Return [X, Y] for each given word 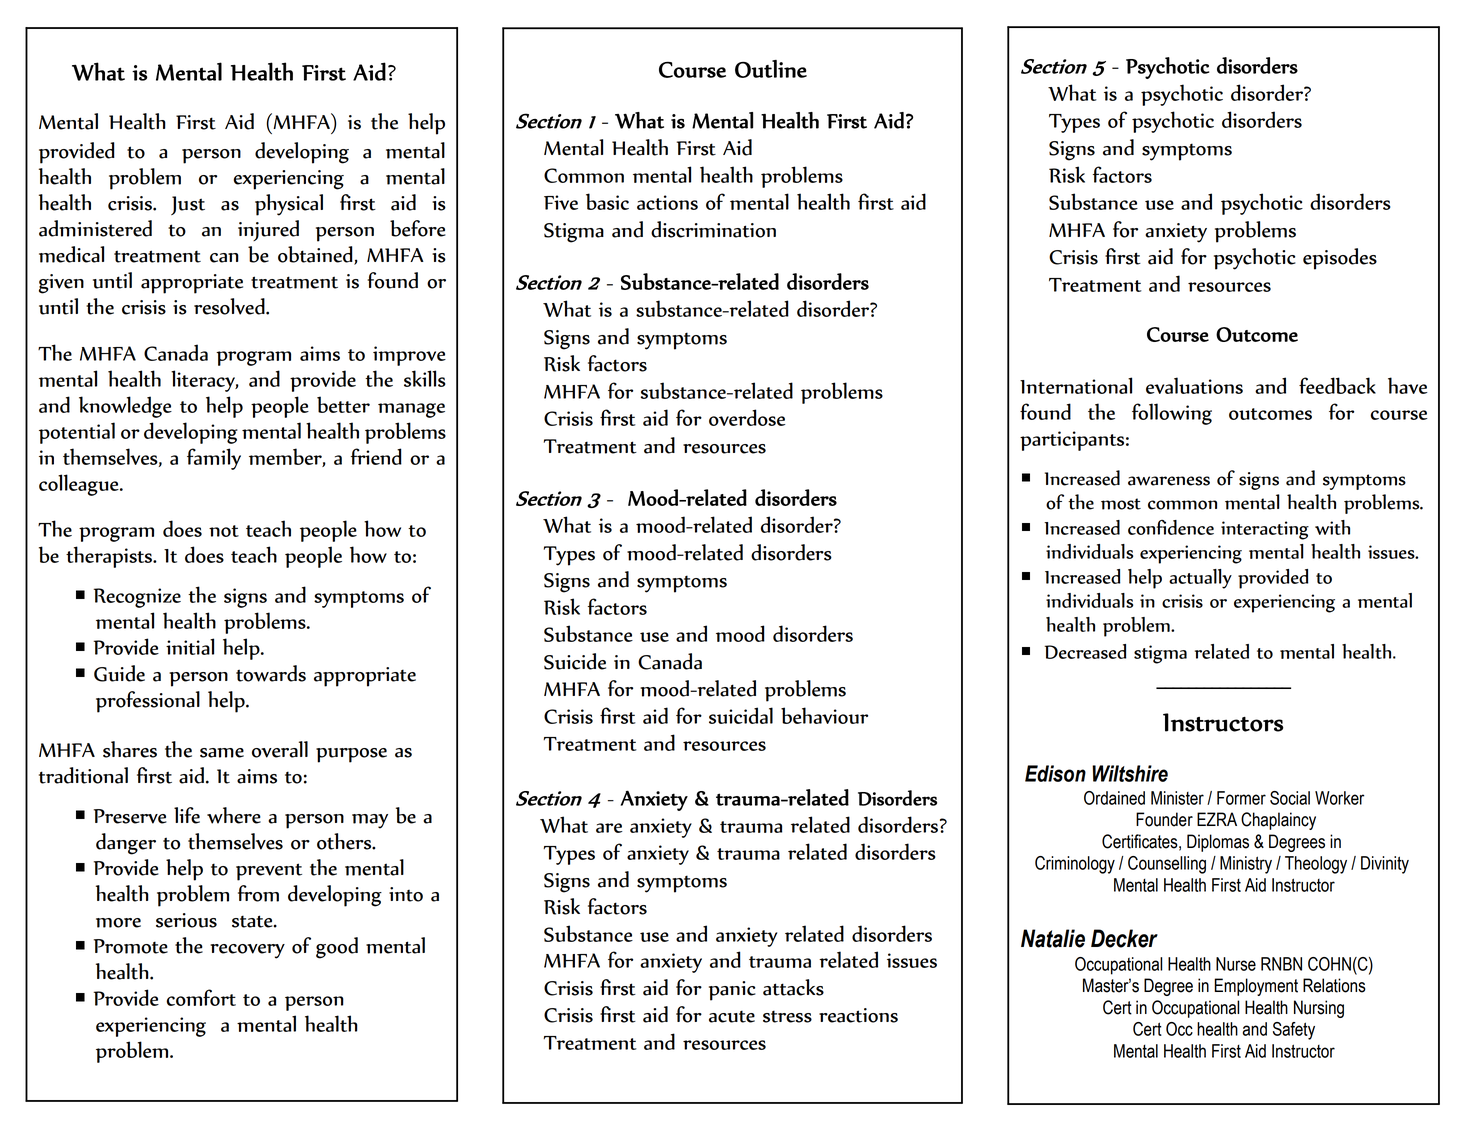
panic [732, 991]
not [224, 531]
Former [1241, 798]
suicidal [741, 715]
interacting [1265, 530]
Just [188, 205]
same [222, 753]
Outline [771, 69]
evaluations [1194, 385]
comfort [201, 997]
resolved [230, 306]
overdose [747, 417]
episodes [1340, 259]
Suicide [575, 661]
